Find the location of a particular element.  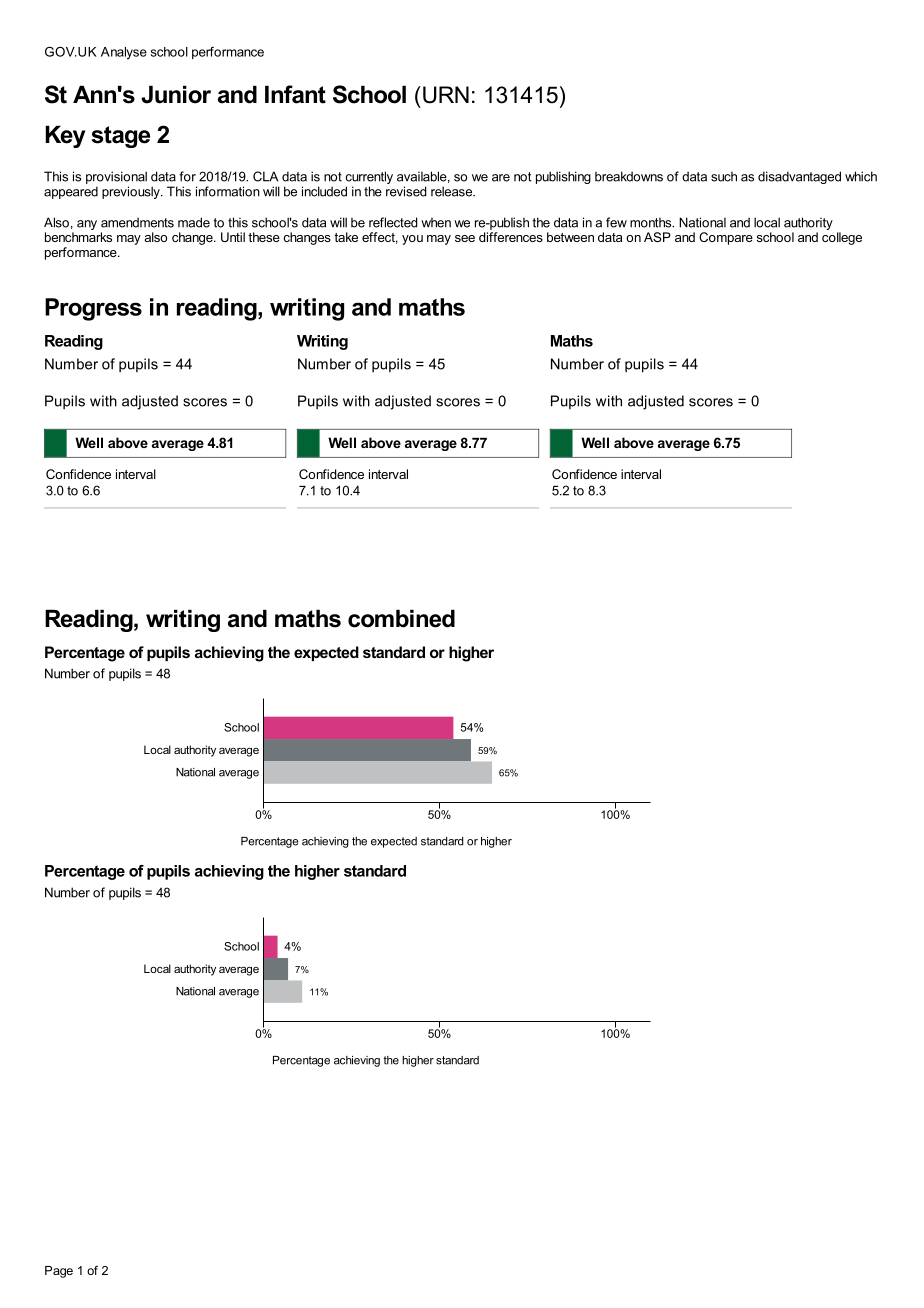

URN is located at coordinates (446, 95).
